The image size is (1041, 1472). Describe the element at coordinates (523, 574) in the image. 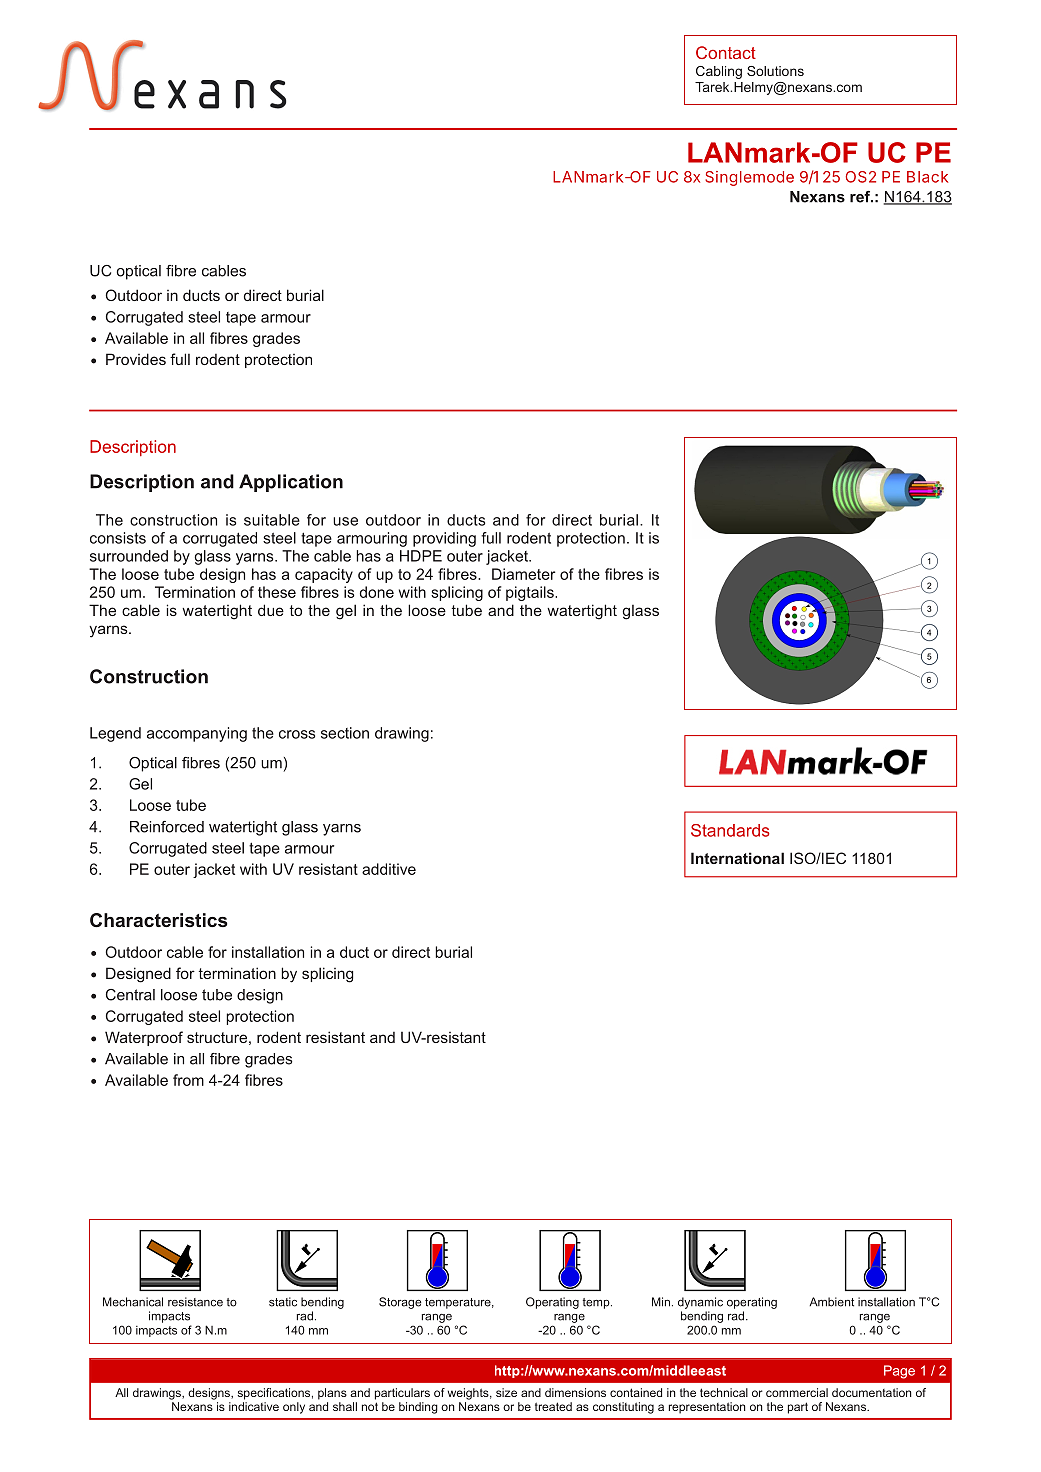

I see `Diameter` at that location.
